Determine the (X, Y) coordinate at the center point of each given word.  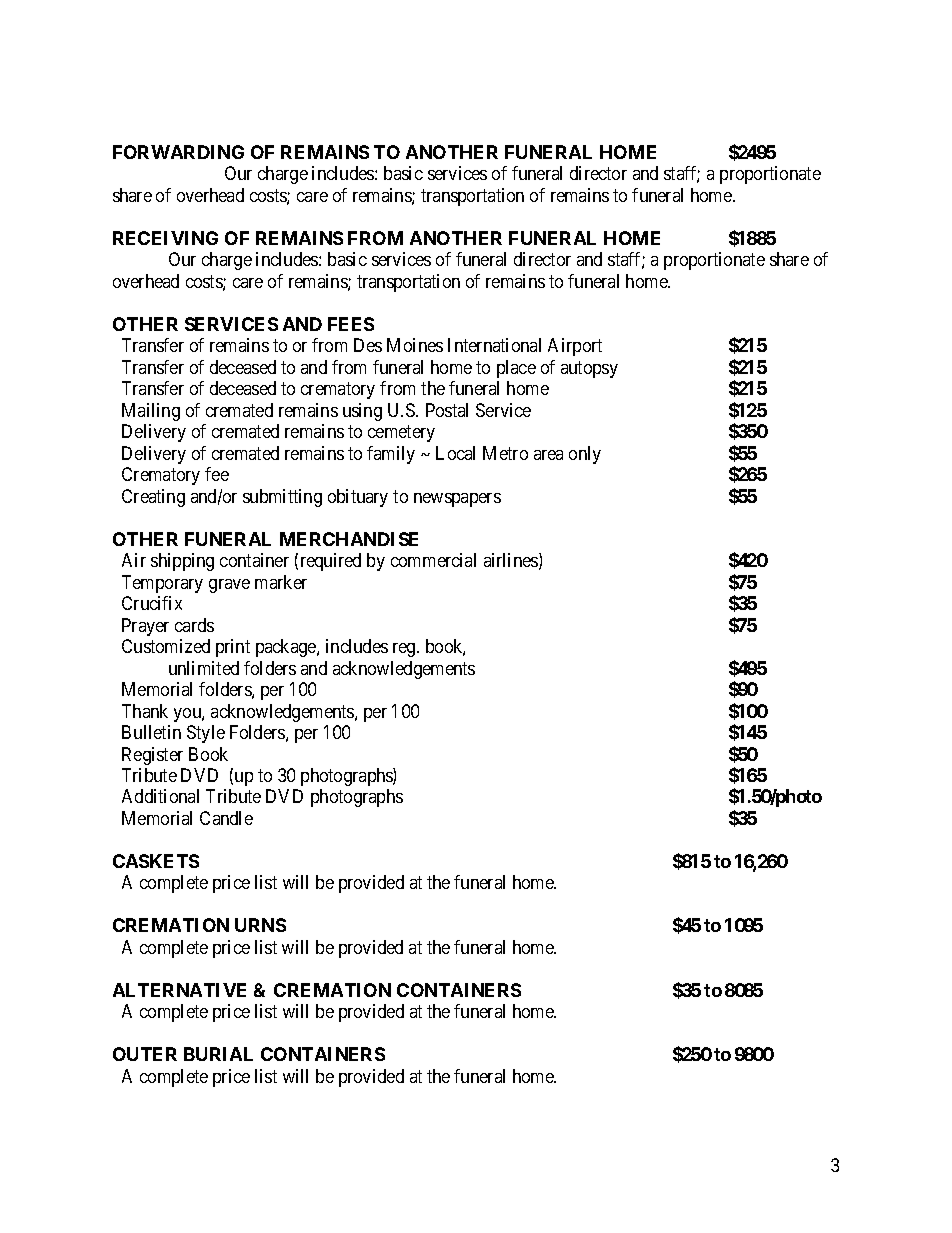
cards (194, 625)
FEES (351, 324)
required (331, 562)
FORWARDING (178, 152)
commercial (433, 560)
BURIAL (218, 1054)
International (494, 345)
